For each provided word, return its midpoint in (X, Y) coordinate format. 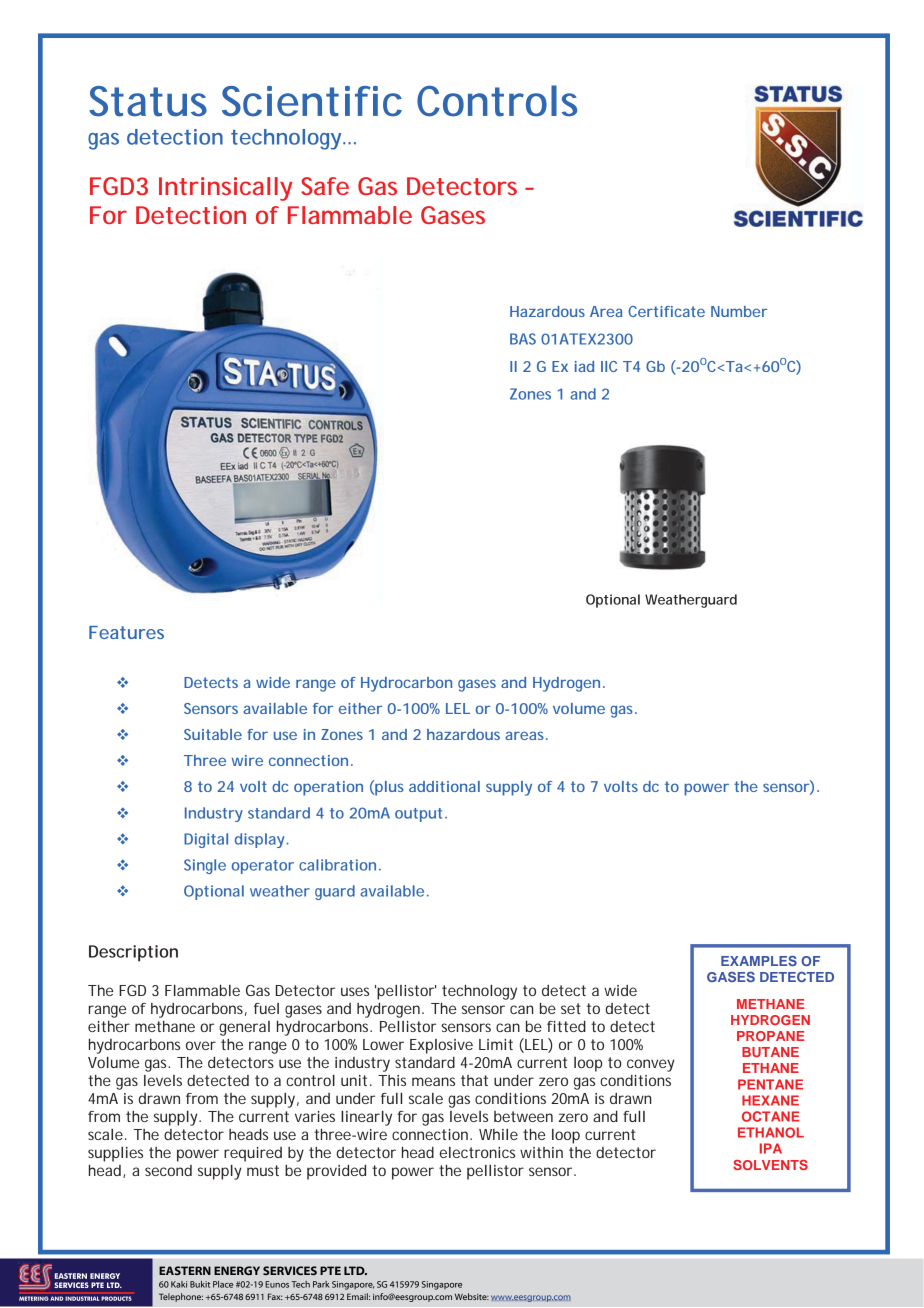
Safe (325, 186)
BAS (523, 339)
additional (444, 786)
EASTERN (185, 1270)
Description (133, 953)
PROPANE (771, 1036)
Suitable (213, 734)
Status (148, 101)
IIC (609, 366)
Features (126, 632)
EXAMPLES (759, 961)
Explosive (441, 1046)
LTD (355, 1270)
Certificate (666, 311)
